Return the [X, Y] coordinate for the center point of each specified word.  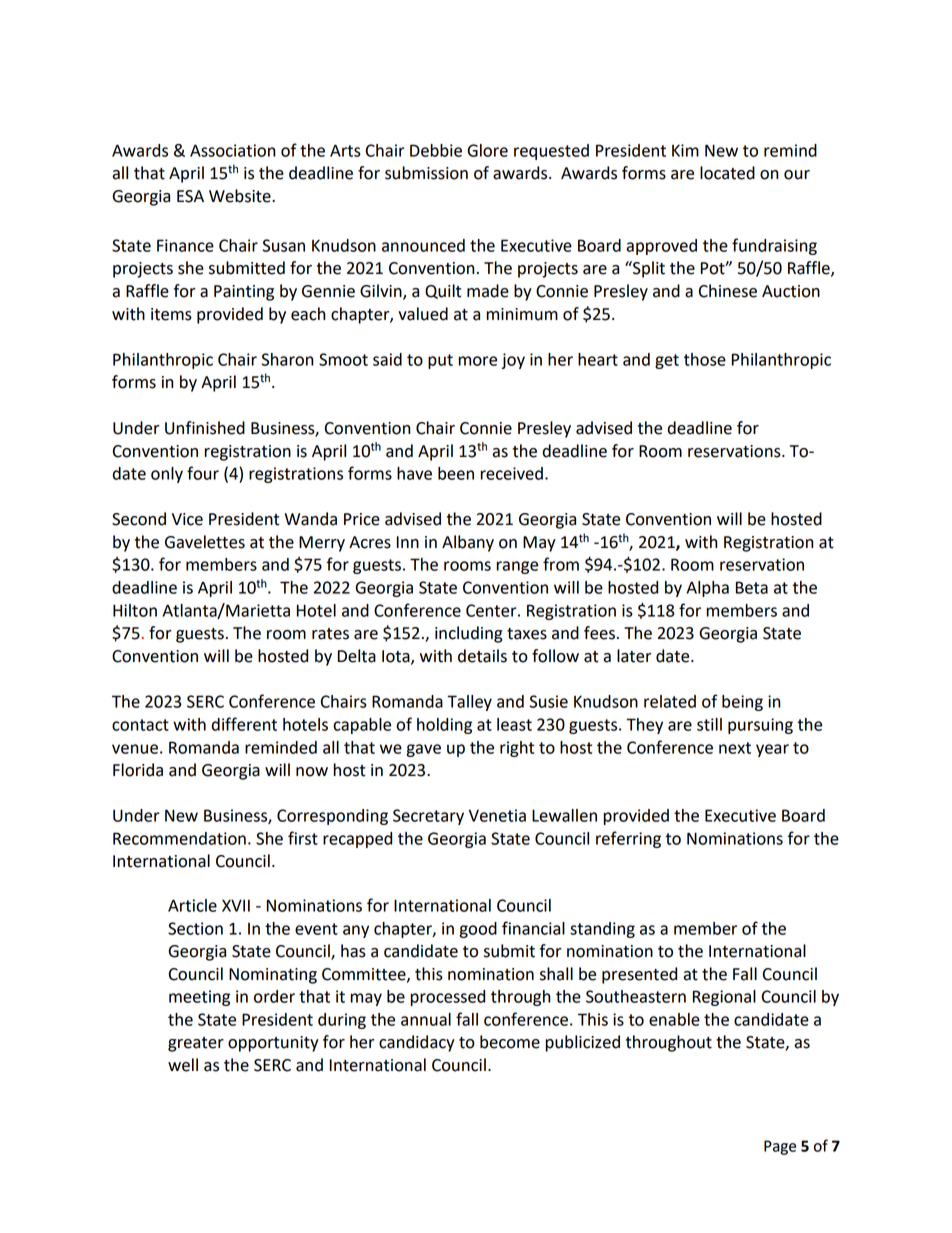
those [705, 359]
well [183, 1065]
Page [780, 1147]
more [478, 361]
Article [192, 905]
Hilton [135, 610]
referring [628, 839]
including [469, 634]
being [742, 703]
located [727, 173]
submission [426, 173]
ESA [190, 196]
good [478, 930]
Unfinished [205, 428]
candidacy [417, 1043]
